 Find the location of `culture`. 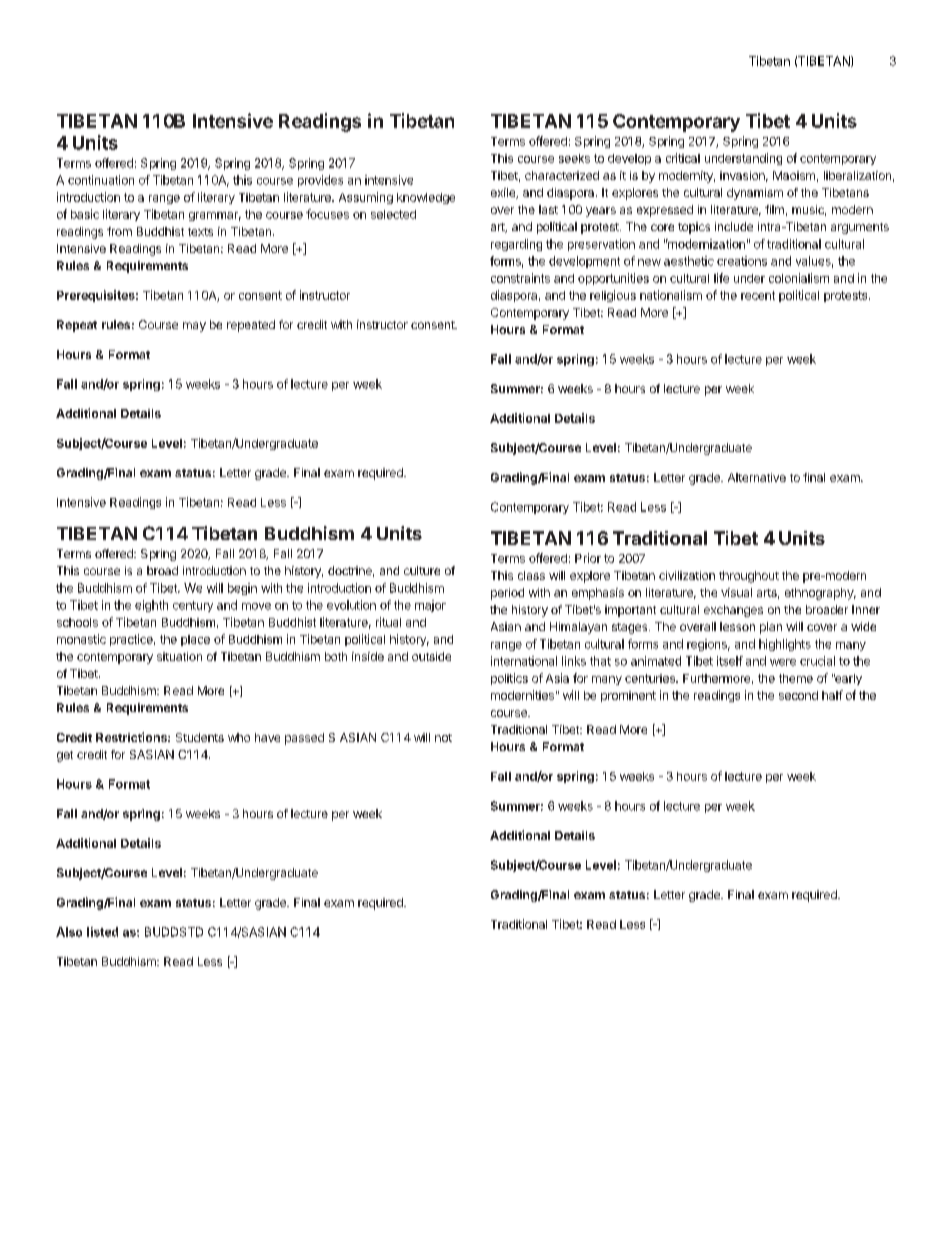

culture is located at coordinates (422, 570).
